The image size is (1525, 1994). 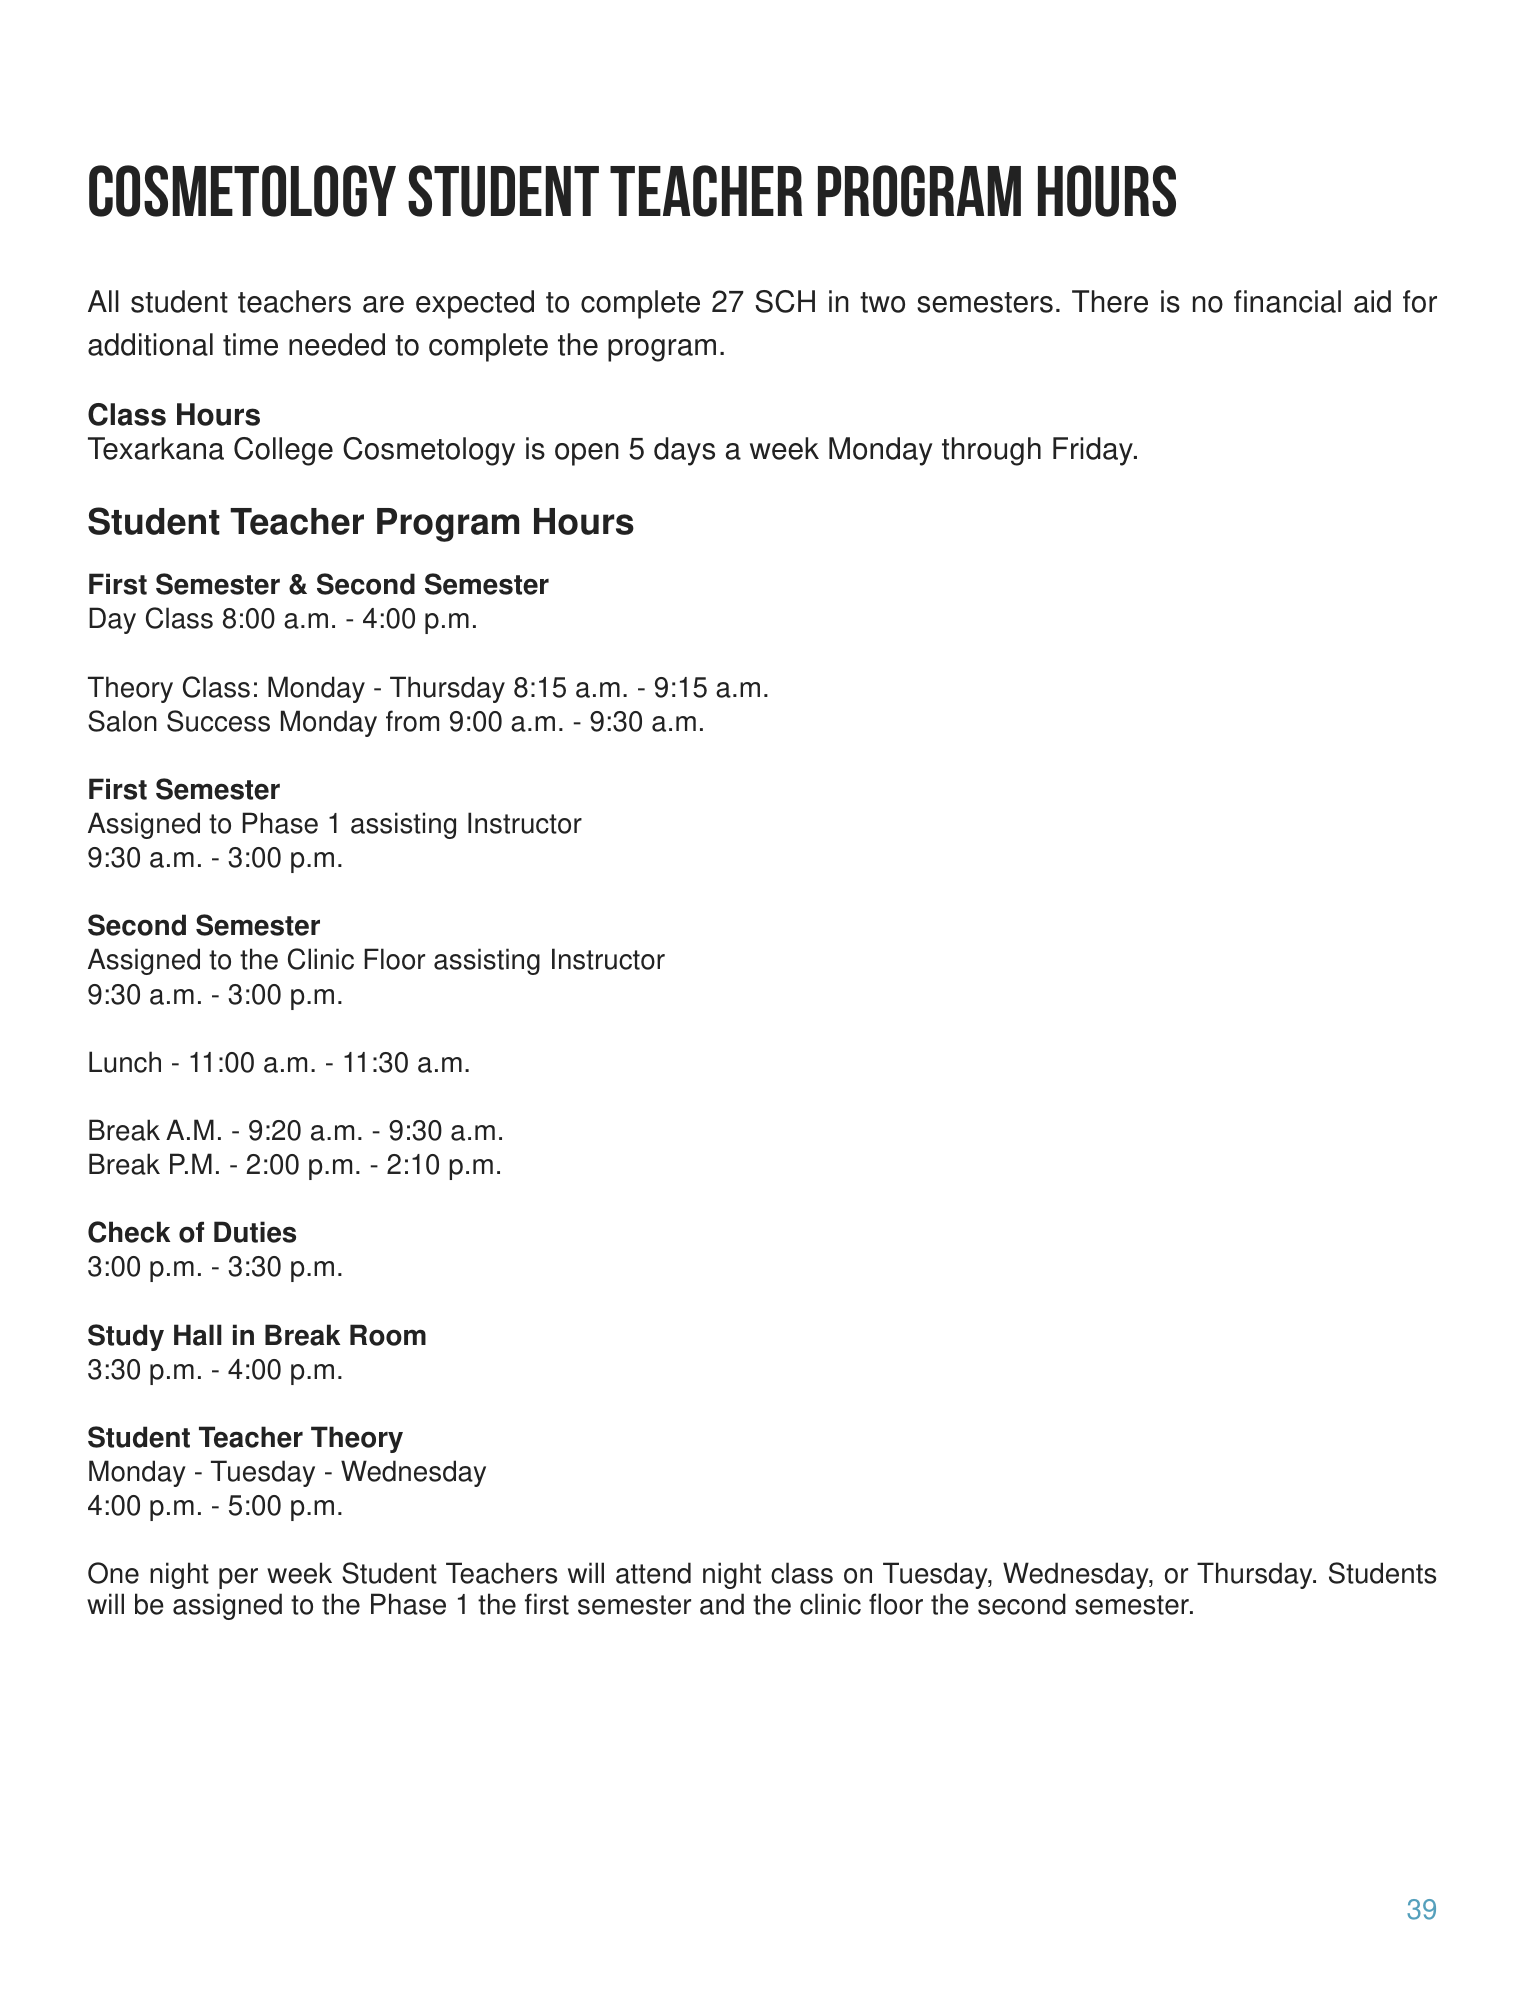 I want to click on Friday, so click(x=1094, y=451).
